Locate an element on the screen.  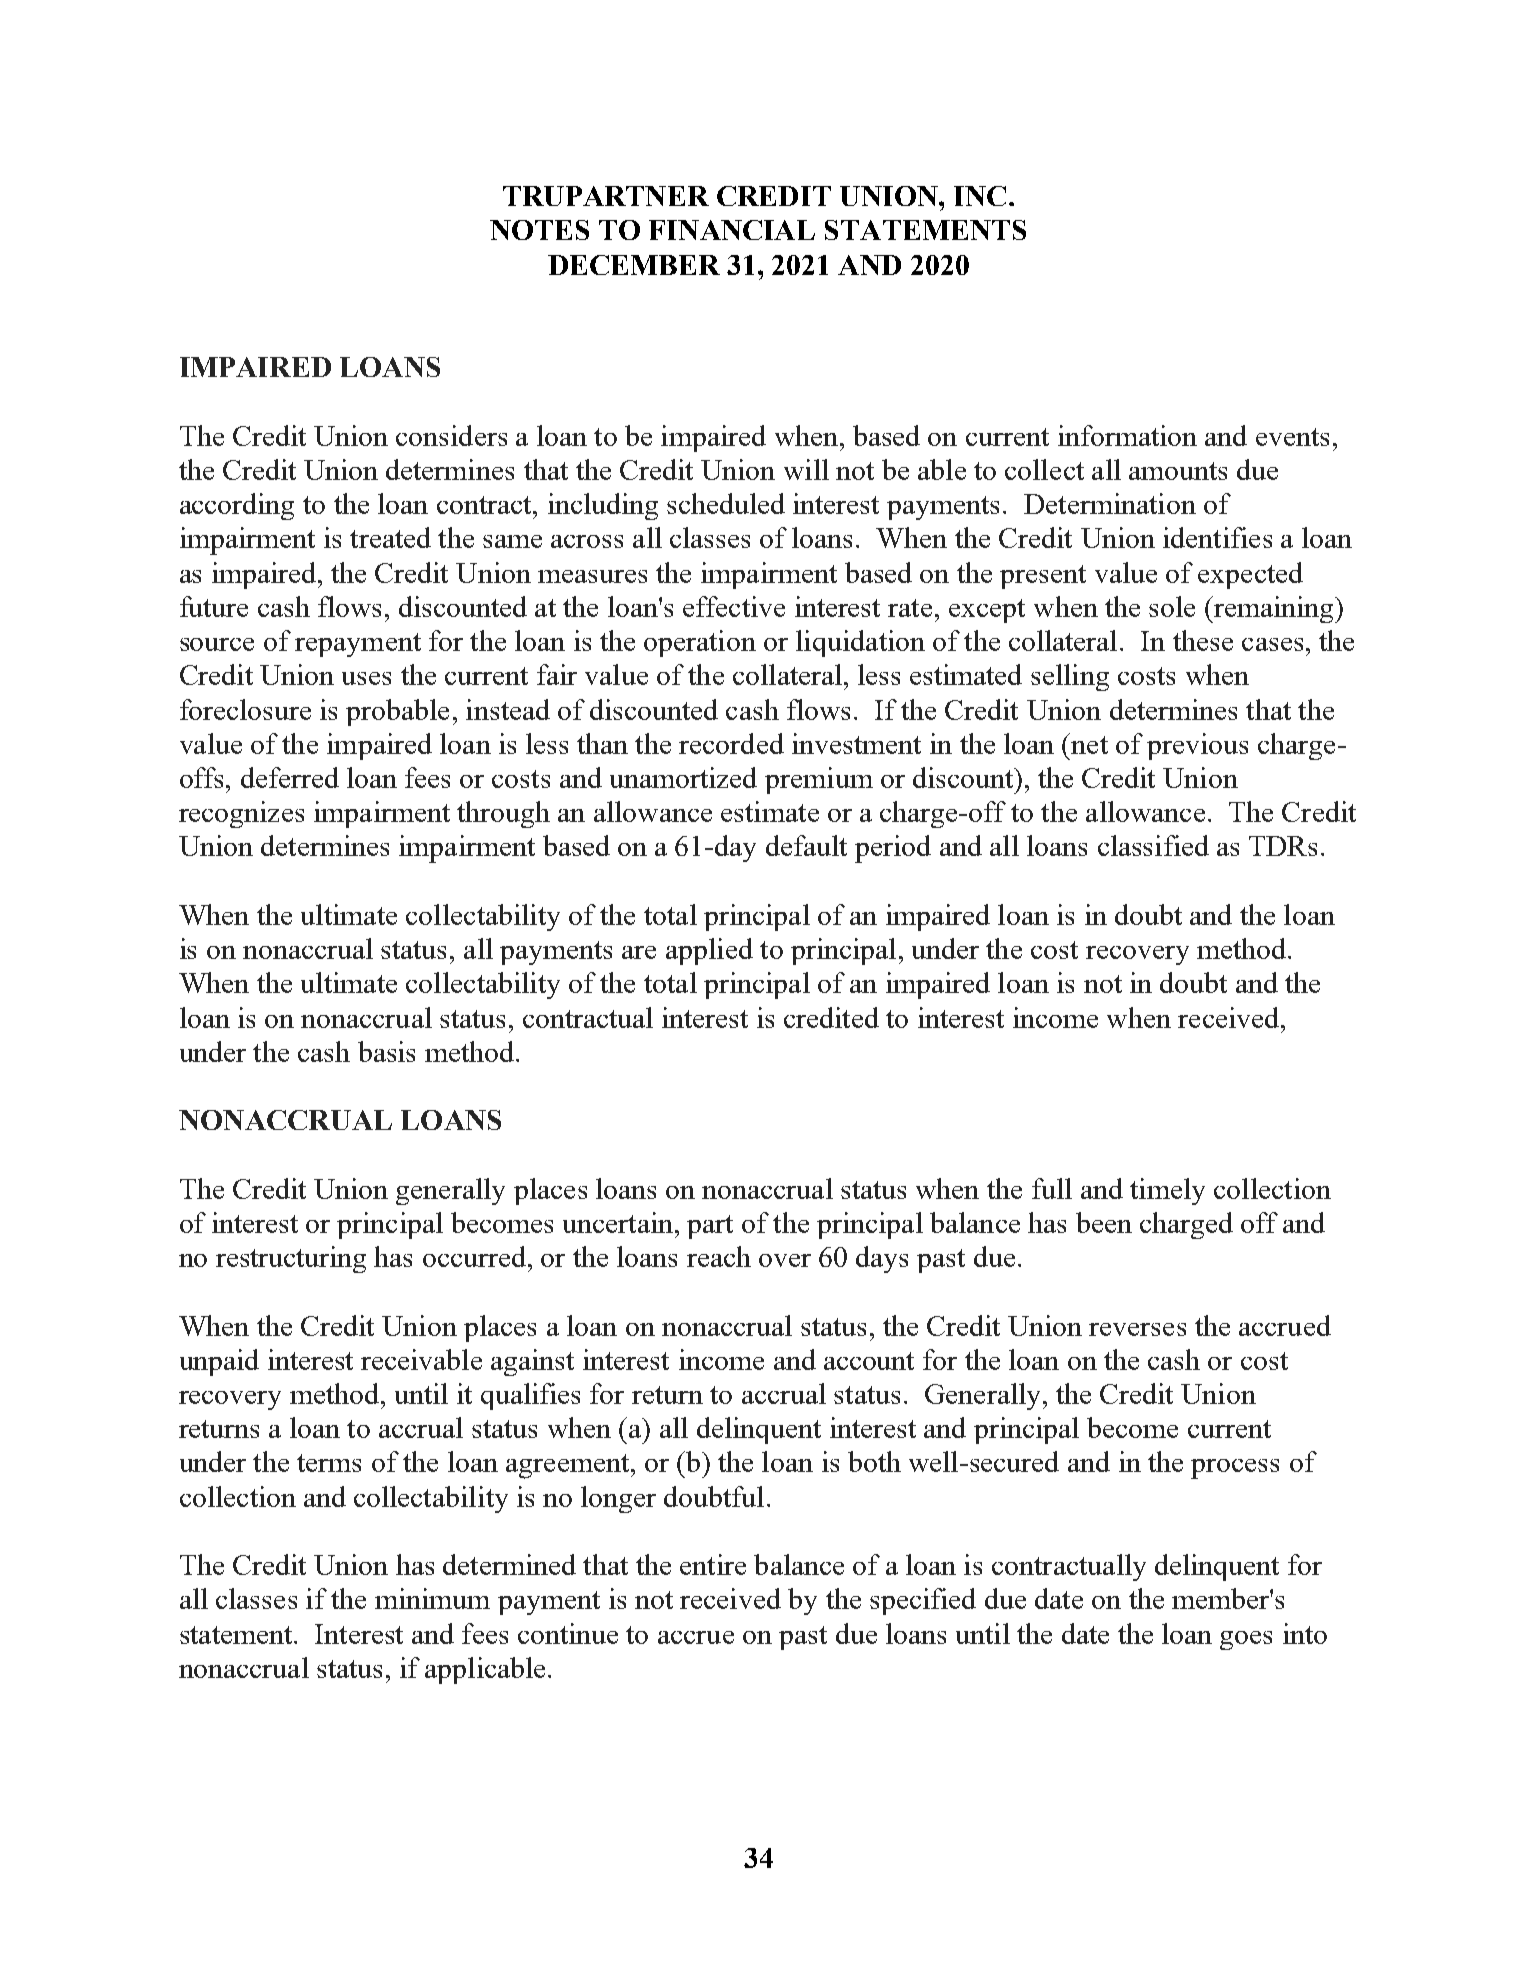
basis is located at coordinates (386, 1051).
